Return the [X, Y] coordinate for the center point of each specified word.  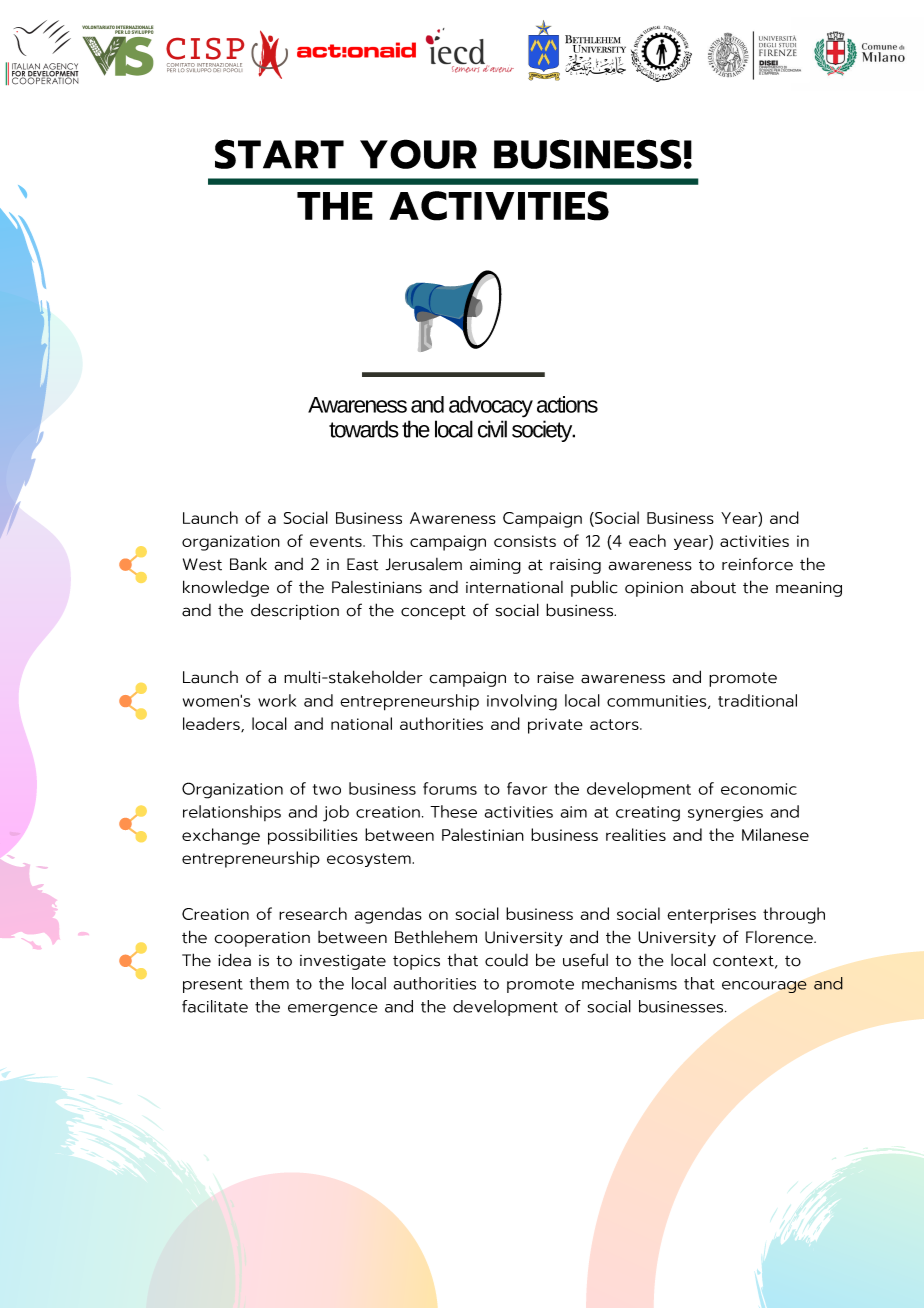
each [647, 540]
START [279, 154]
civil [492, 429]
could [506, 960]
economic [759, 789]
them [269, 983]
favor [527, 788]
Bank [248, 564]
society [543, 431]
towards [364, 429]
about [713, 587]
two [327, 789]
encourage [764, 987]
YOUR [418, 154]
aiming [495, 566]
